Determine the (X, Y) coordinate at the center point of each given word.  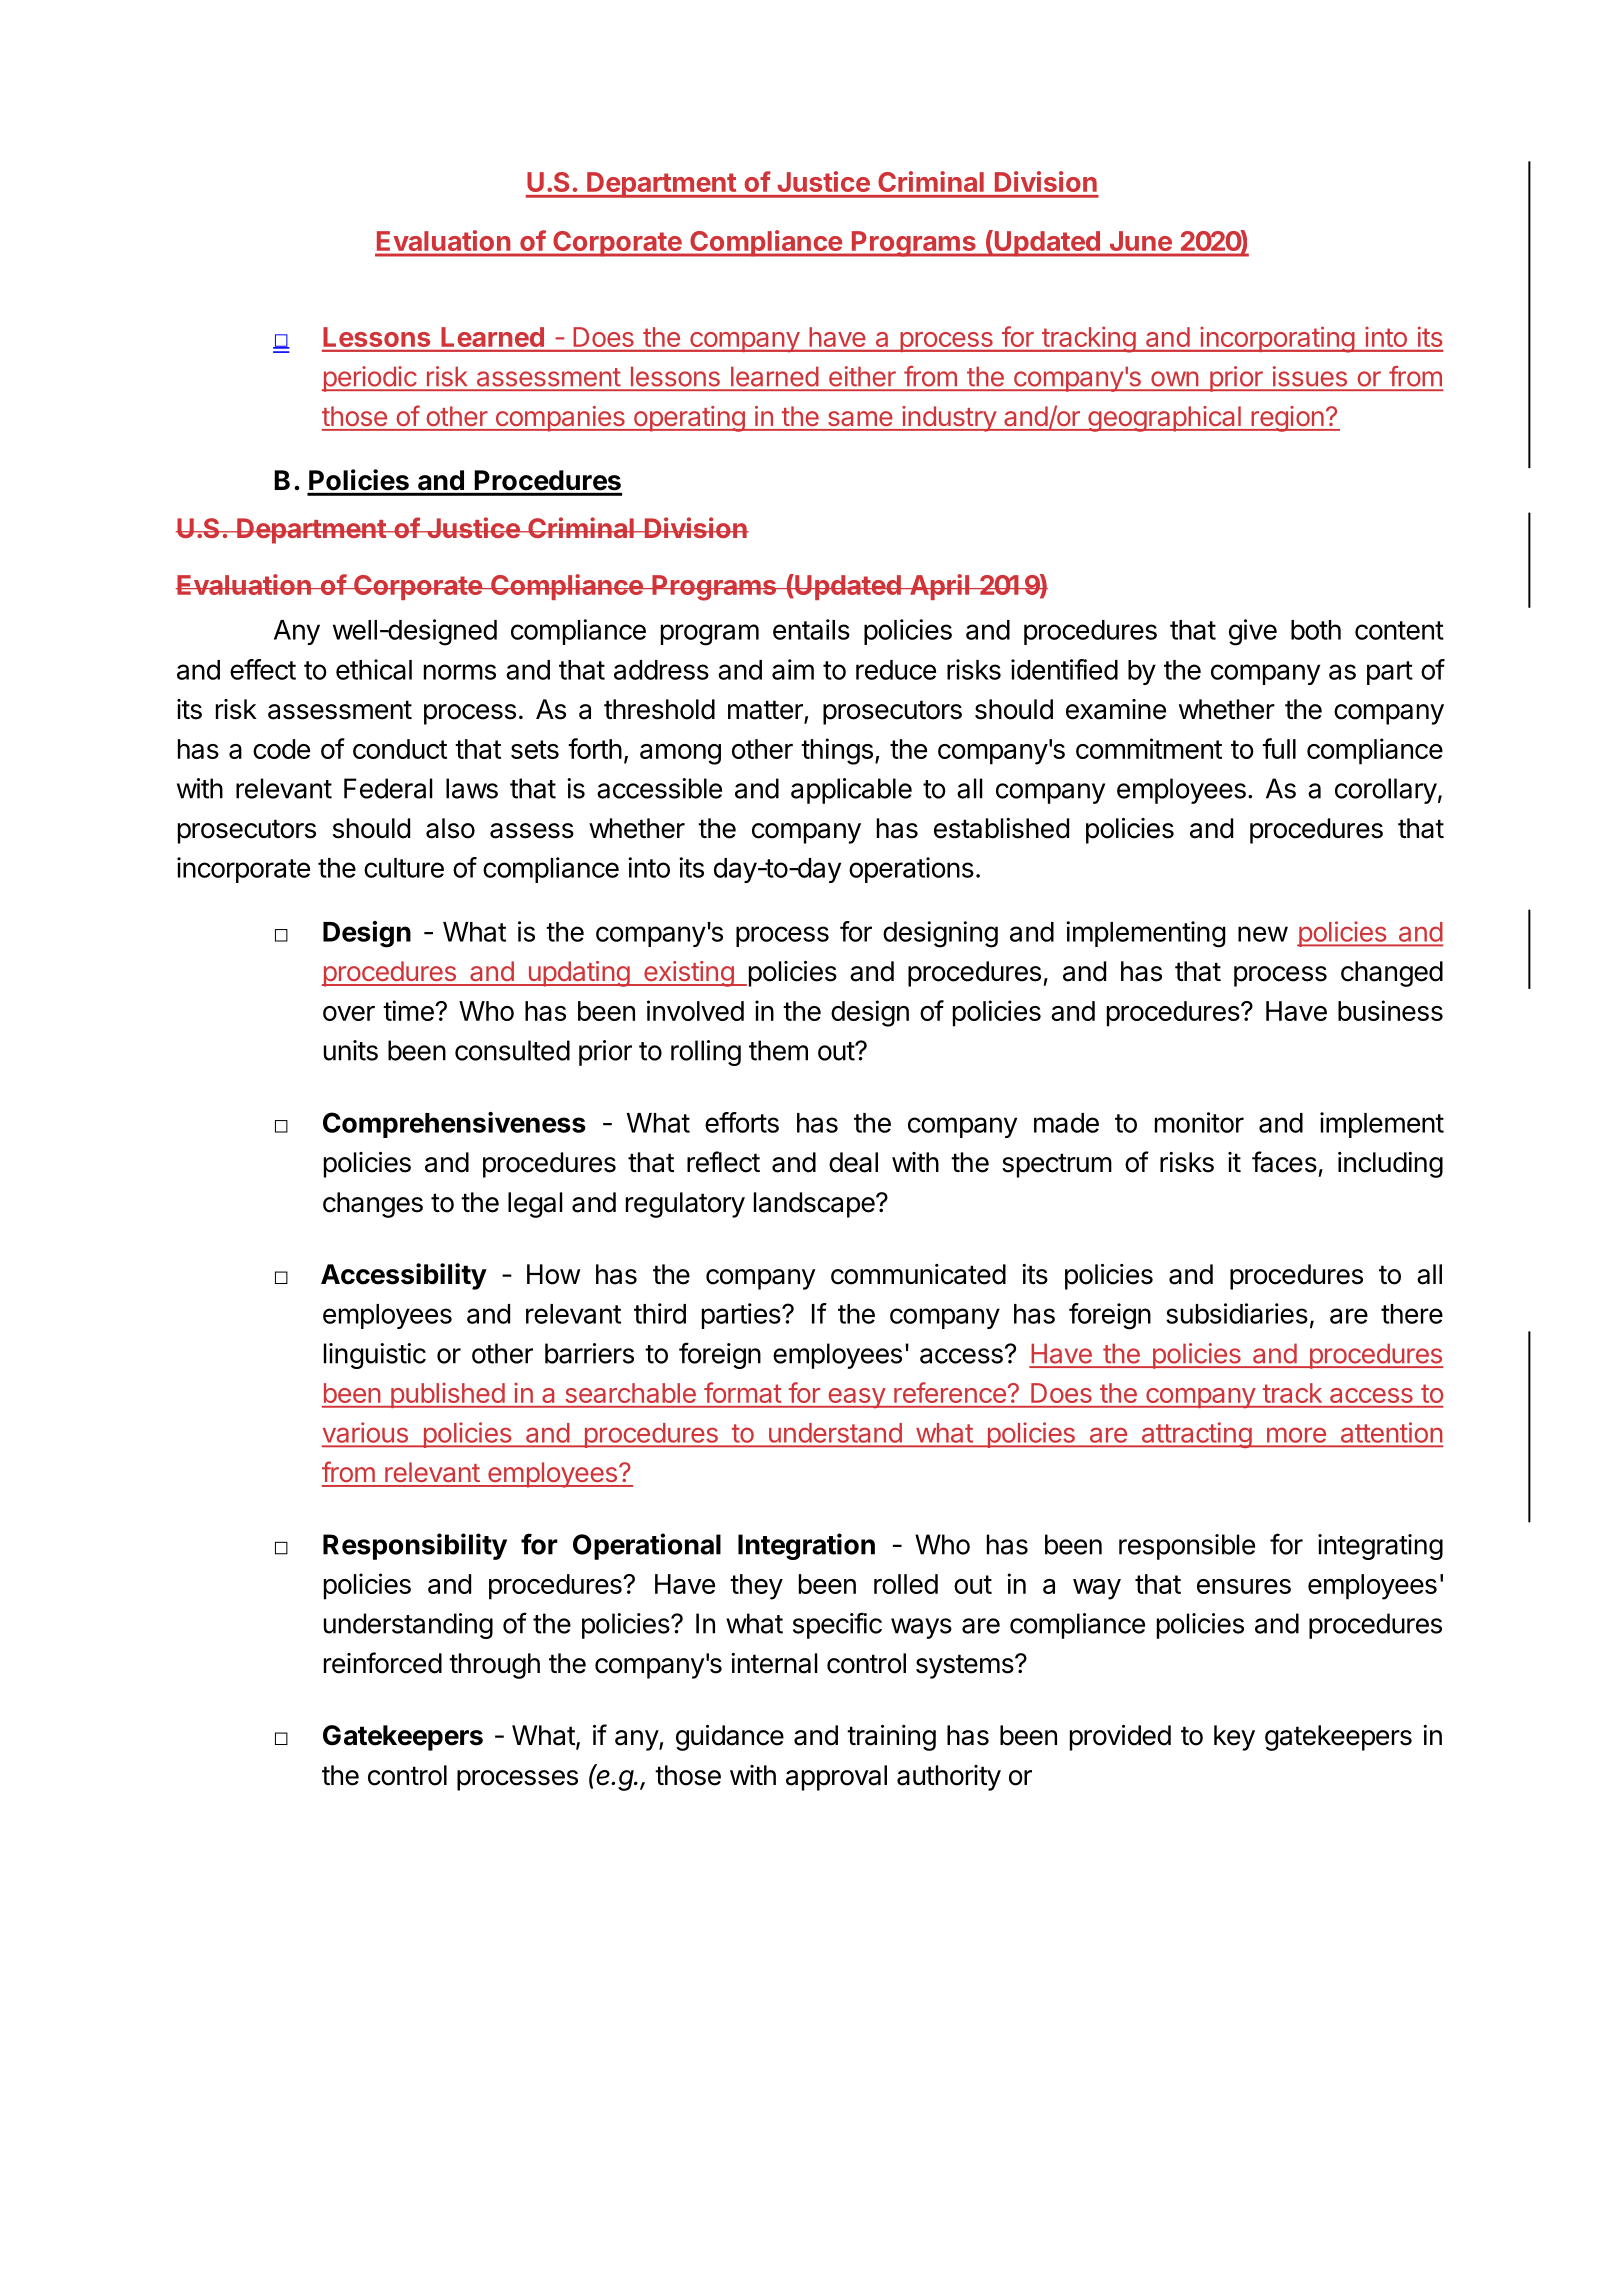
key (1234, 1738)
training (891, 1738)
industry (949, 419)
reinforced (383, 1663)
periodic (370, 379)
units (351, 1050)
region (1287, 419)
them (778, 1050)
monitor (1199, 1122)
